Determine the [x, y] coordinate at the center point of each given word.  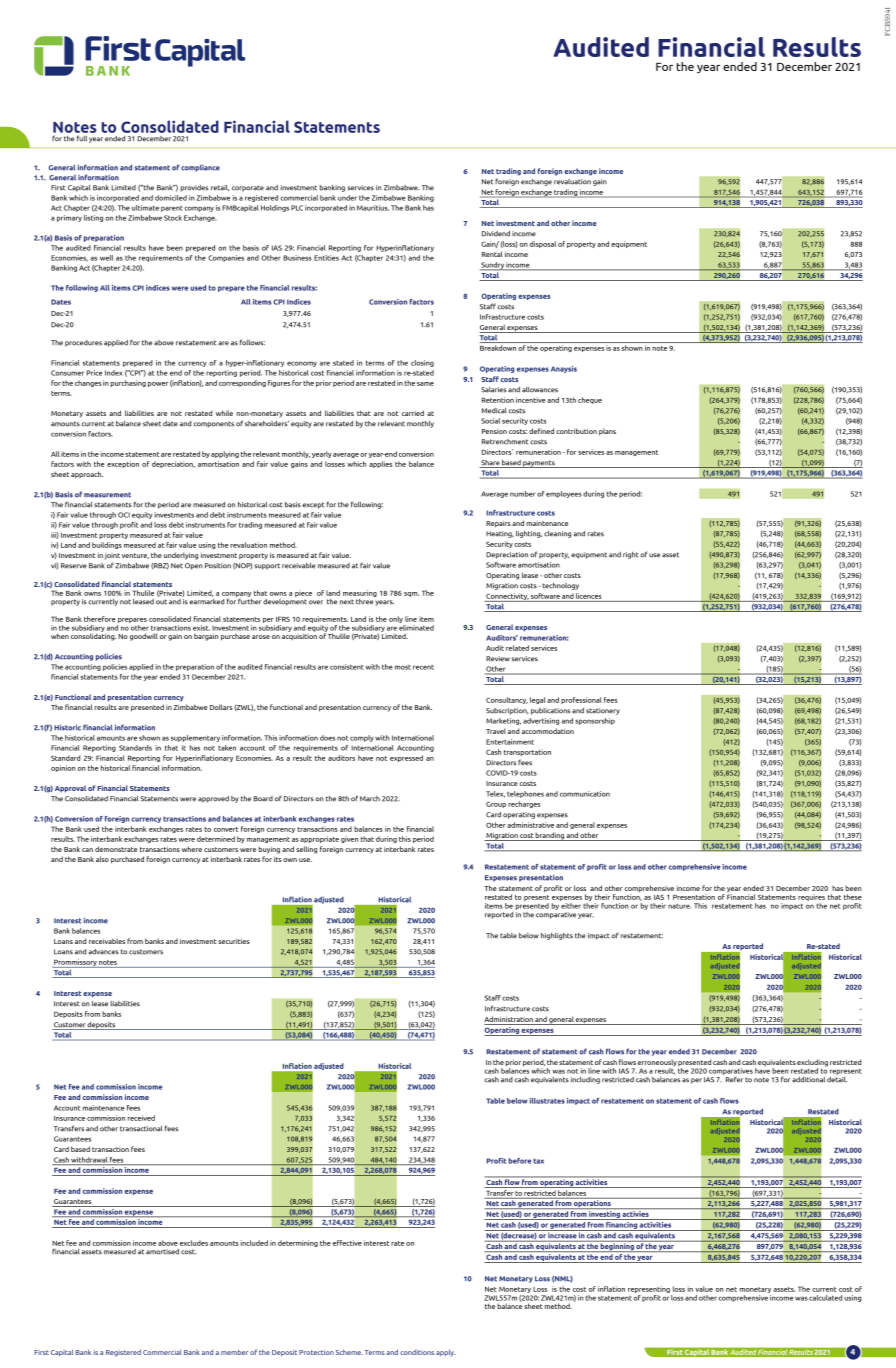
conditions [417, 1352]
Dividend [496, 234]
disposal [543, 244]
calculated [826, 1298]
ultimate [145, 208]
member [234, 1352]
